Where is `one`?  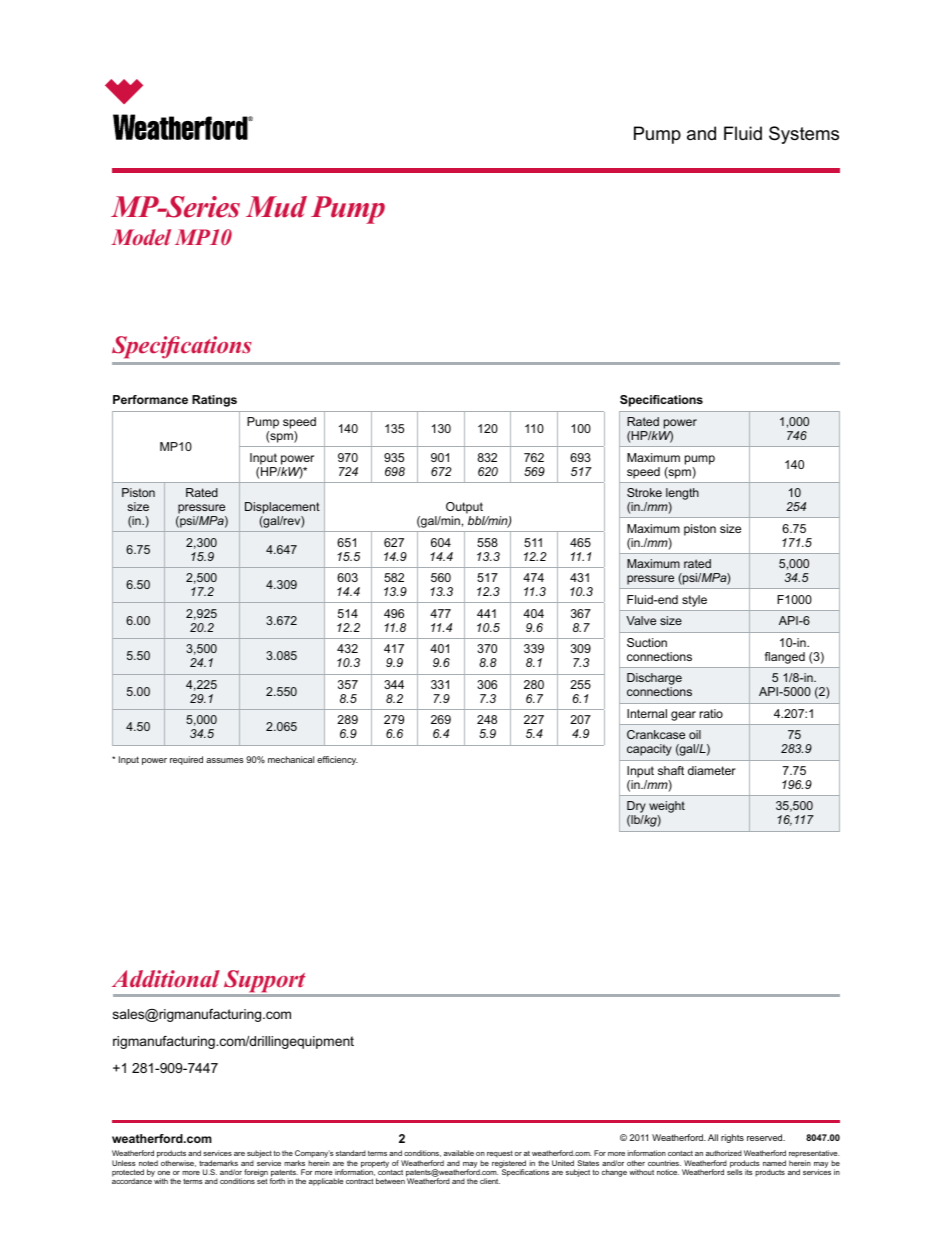
one is located at coordinates (164, 1173).
